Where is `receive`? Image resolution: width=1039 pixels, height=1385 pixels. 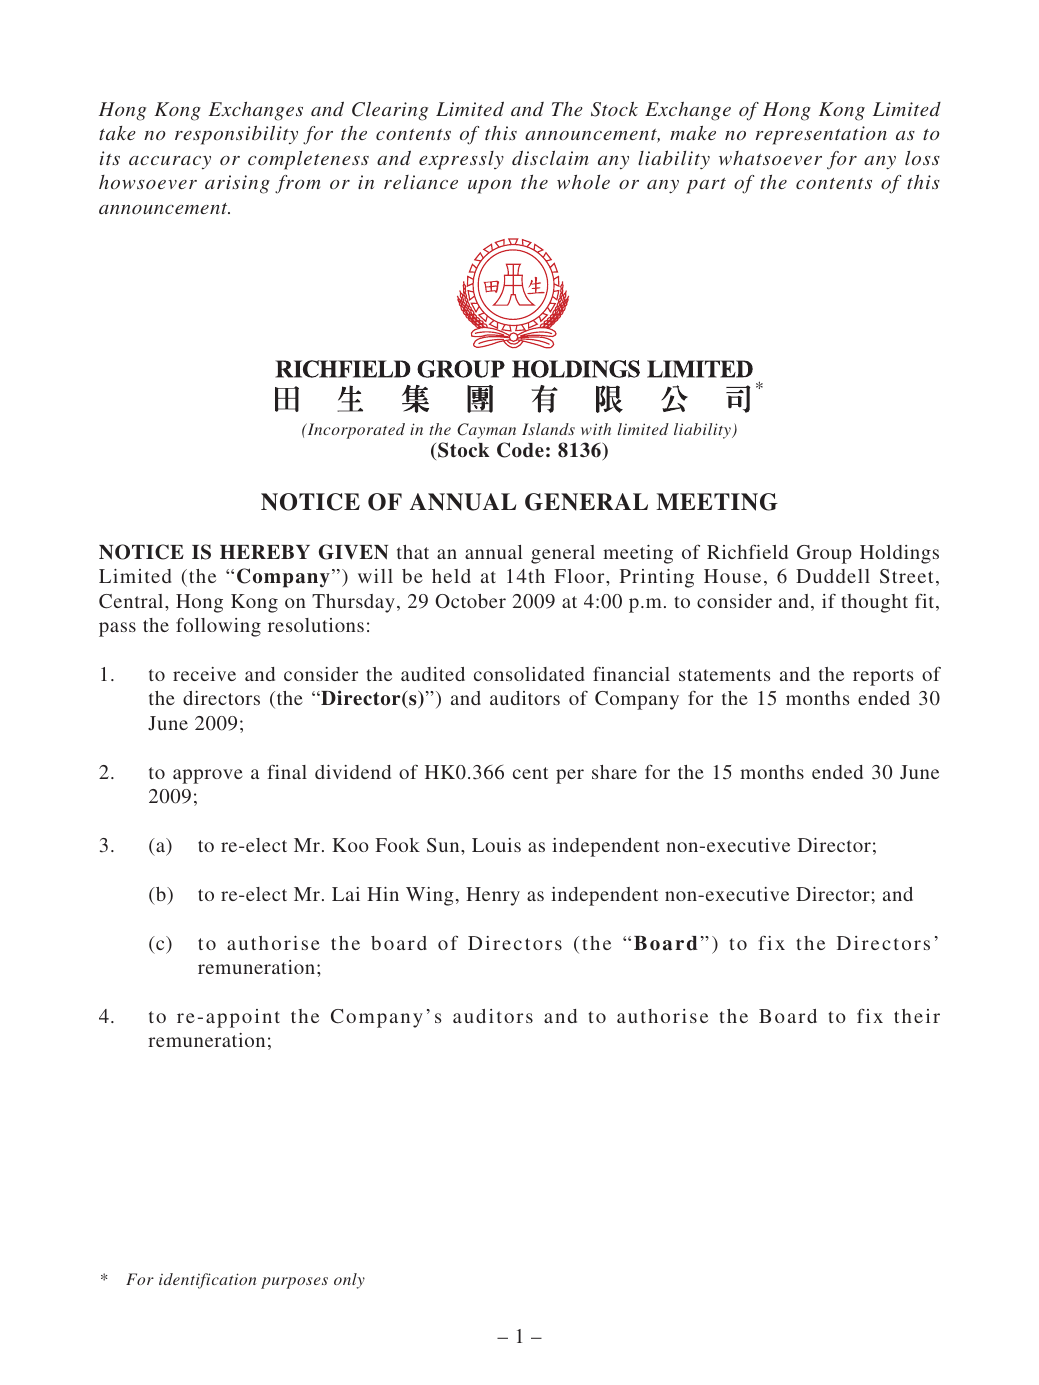 receive is located at coordinates (204, 674).
